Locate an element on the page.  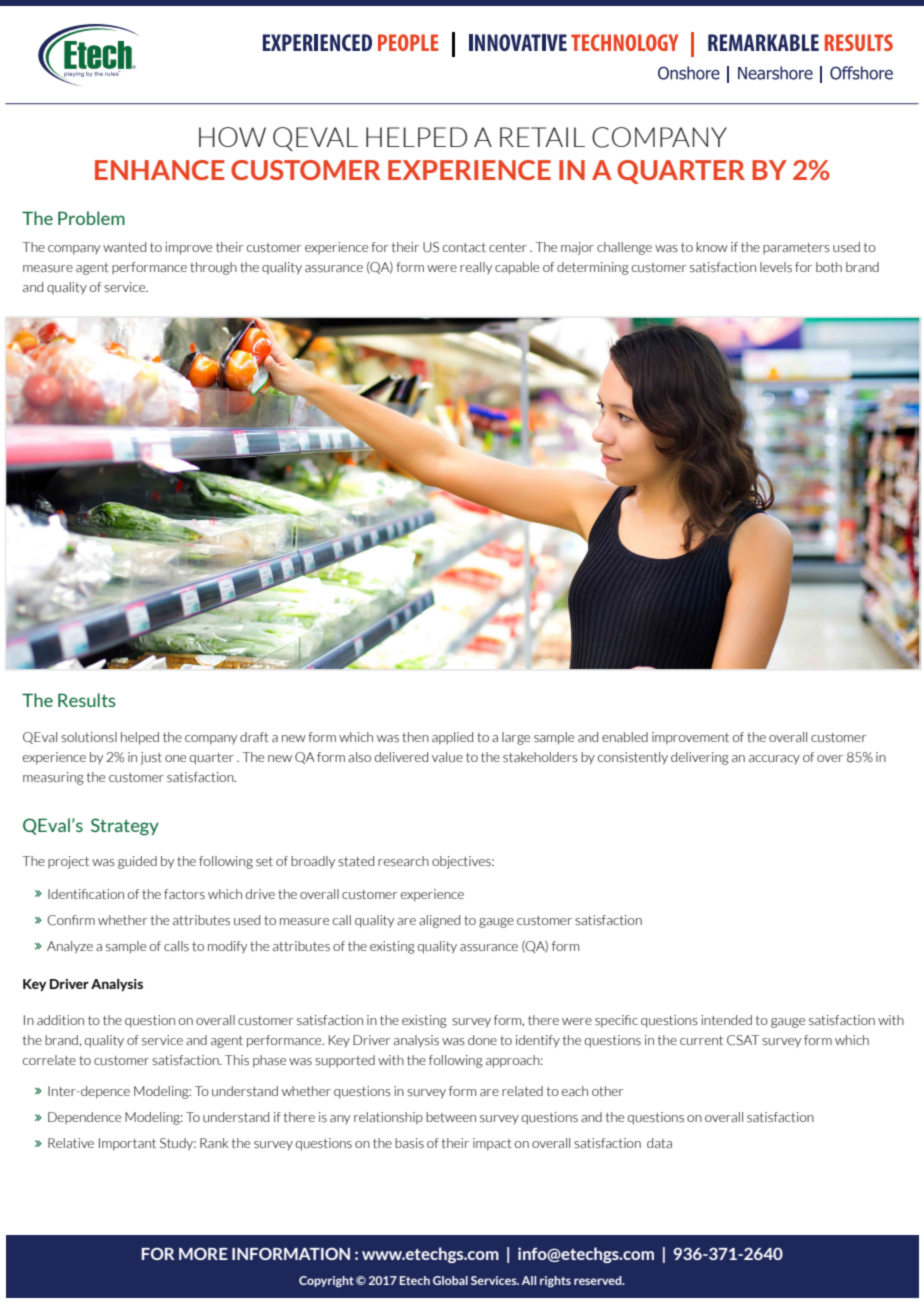
aligned is located at coordinates (439, 921).
